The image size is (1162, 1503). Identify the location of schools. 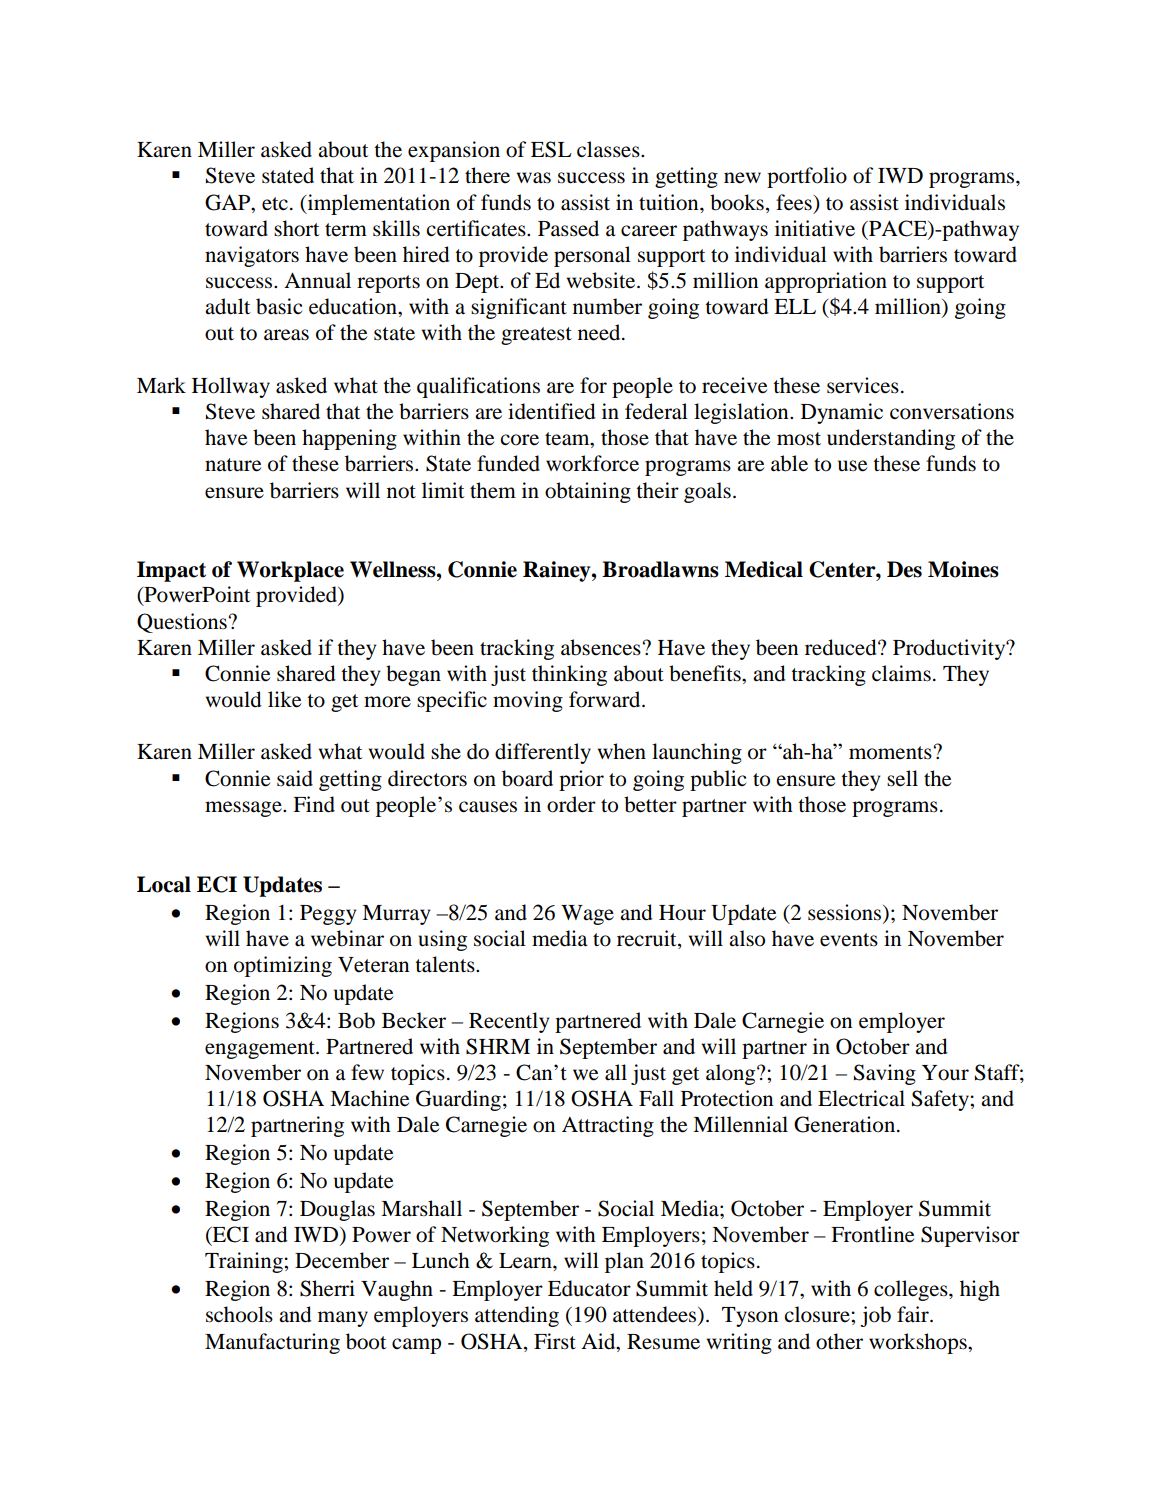
(239, 1314).
